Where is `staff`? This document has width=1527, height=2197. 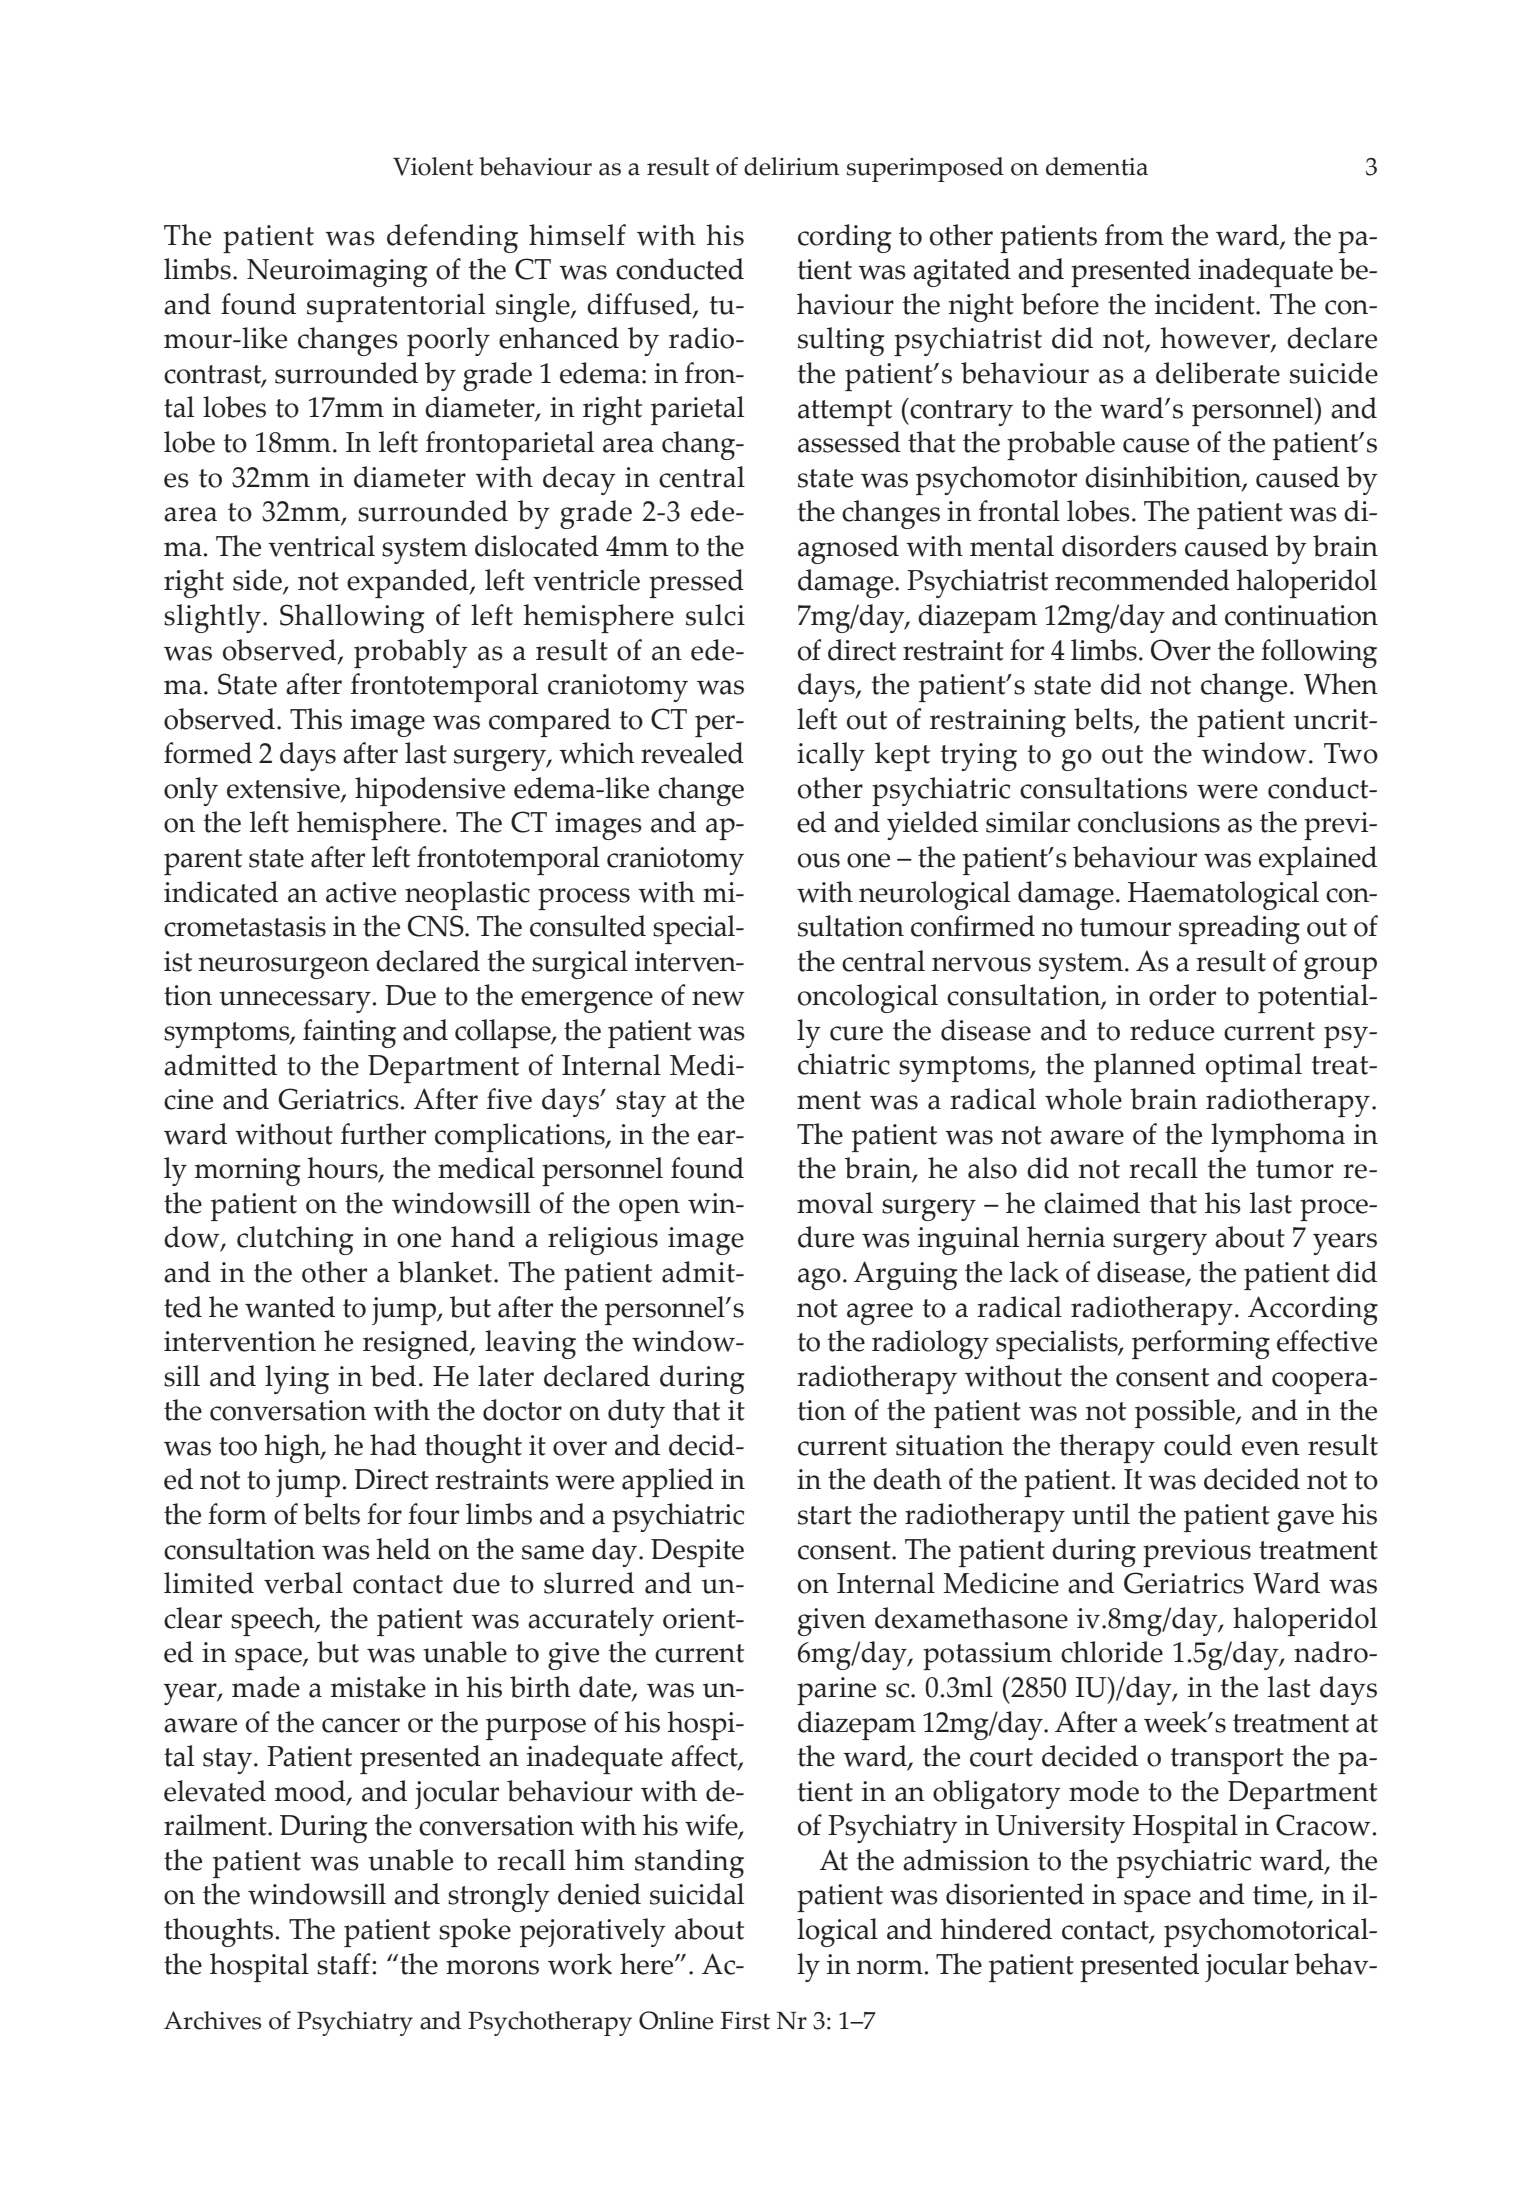
staff is located at coordinates (345, 1964).
